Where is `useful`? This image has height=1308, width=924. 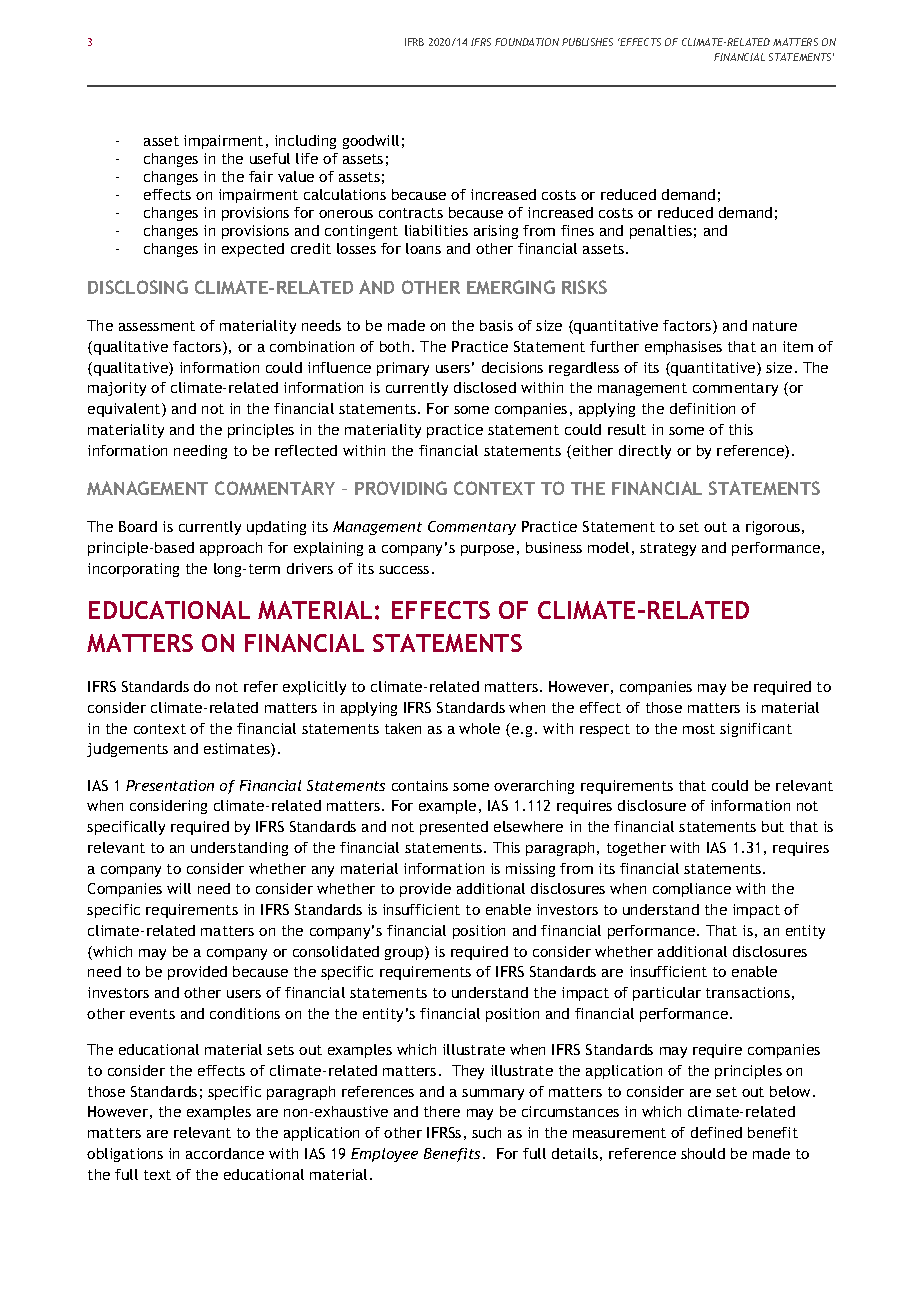 useful is located at coordinates (270, 158).
